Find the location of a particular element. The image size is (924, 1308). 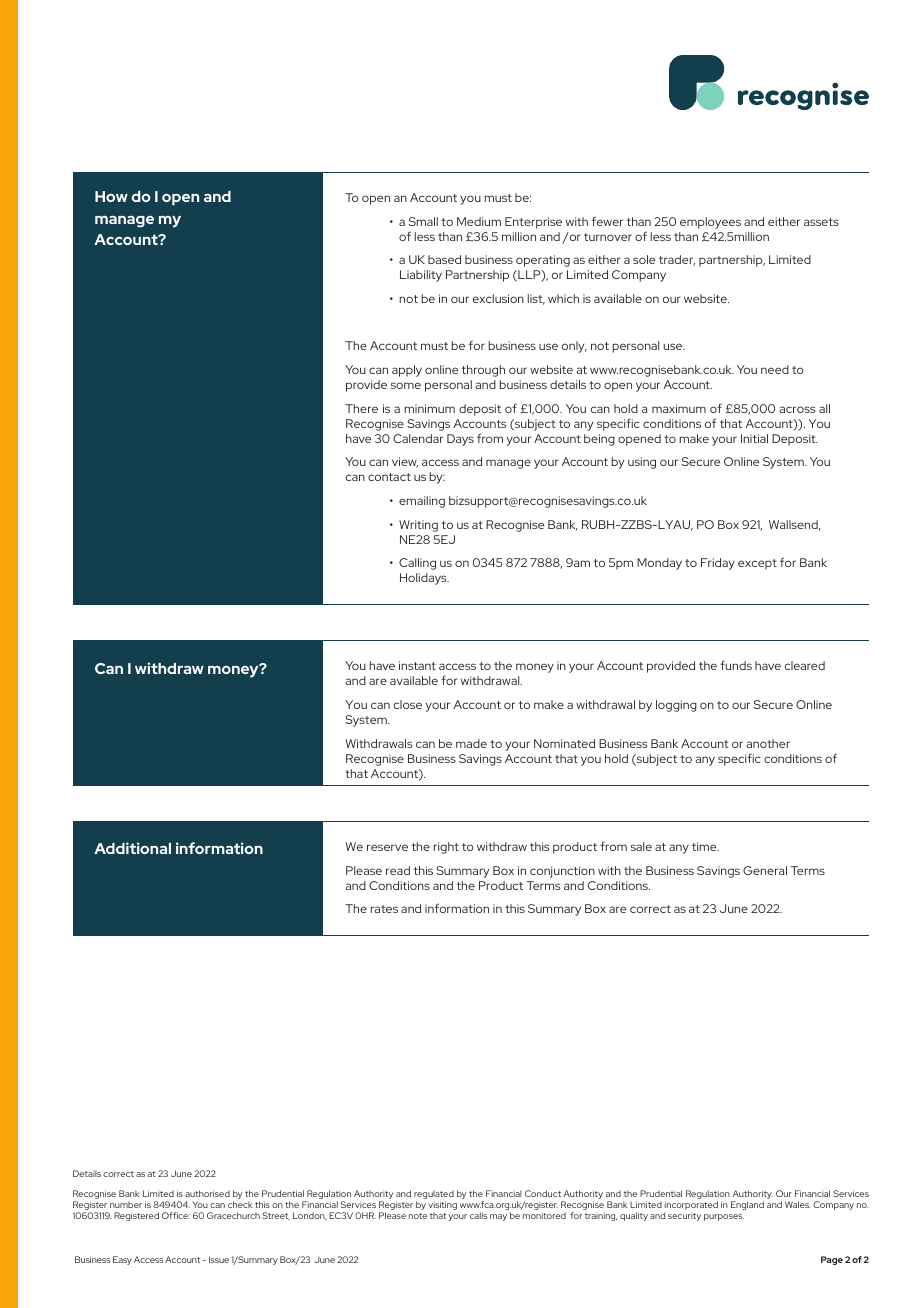

Medium is located at coordinates (479, 221).
